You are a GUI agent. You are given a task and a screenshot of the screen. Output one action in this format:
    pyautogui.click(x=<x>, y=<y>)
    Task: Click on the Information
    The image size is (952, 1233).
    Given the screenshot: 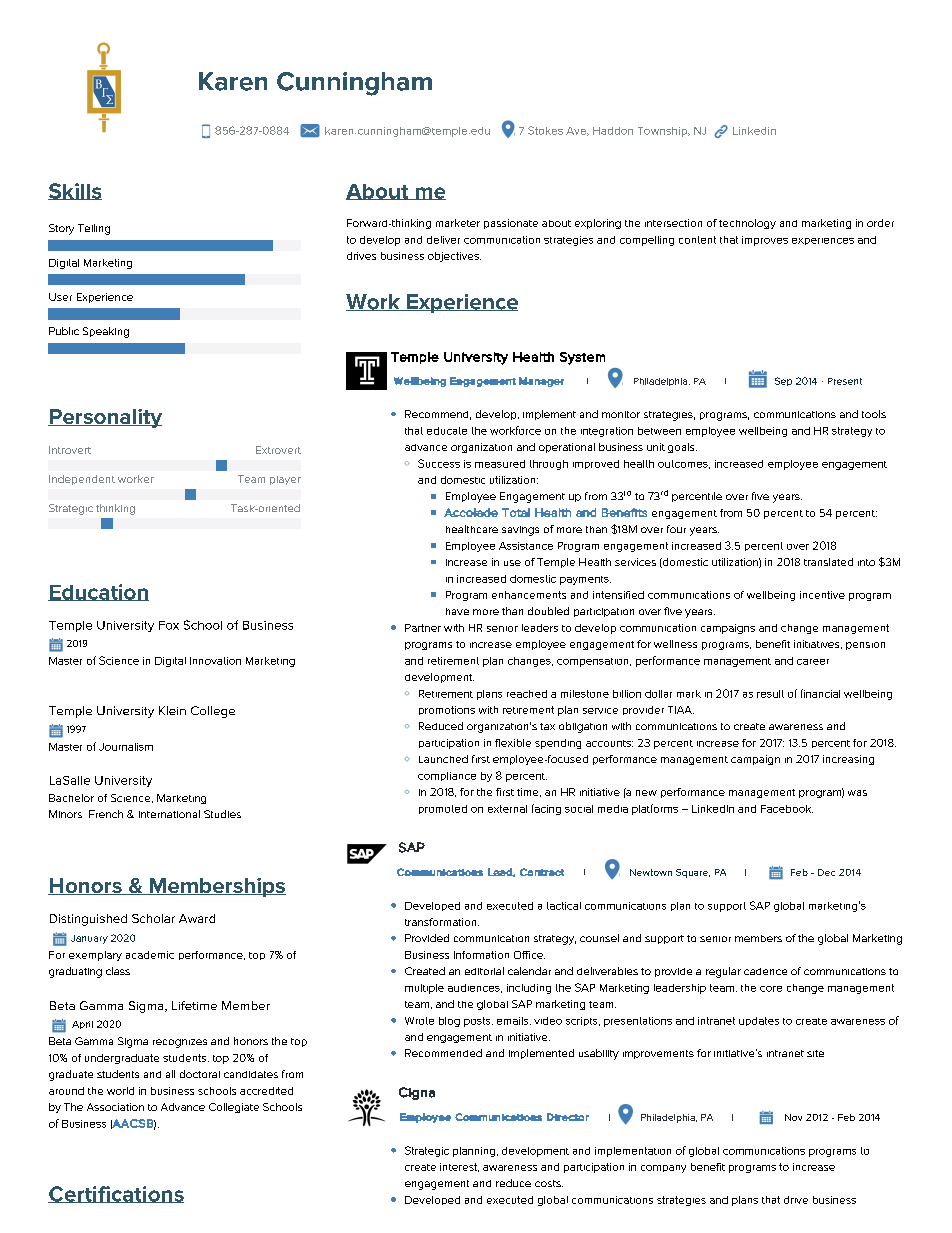 What is the action you would take?
    pyautogui.click(x=481, y=955)
